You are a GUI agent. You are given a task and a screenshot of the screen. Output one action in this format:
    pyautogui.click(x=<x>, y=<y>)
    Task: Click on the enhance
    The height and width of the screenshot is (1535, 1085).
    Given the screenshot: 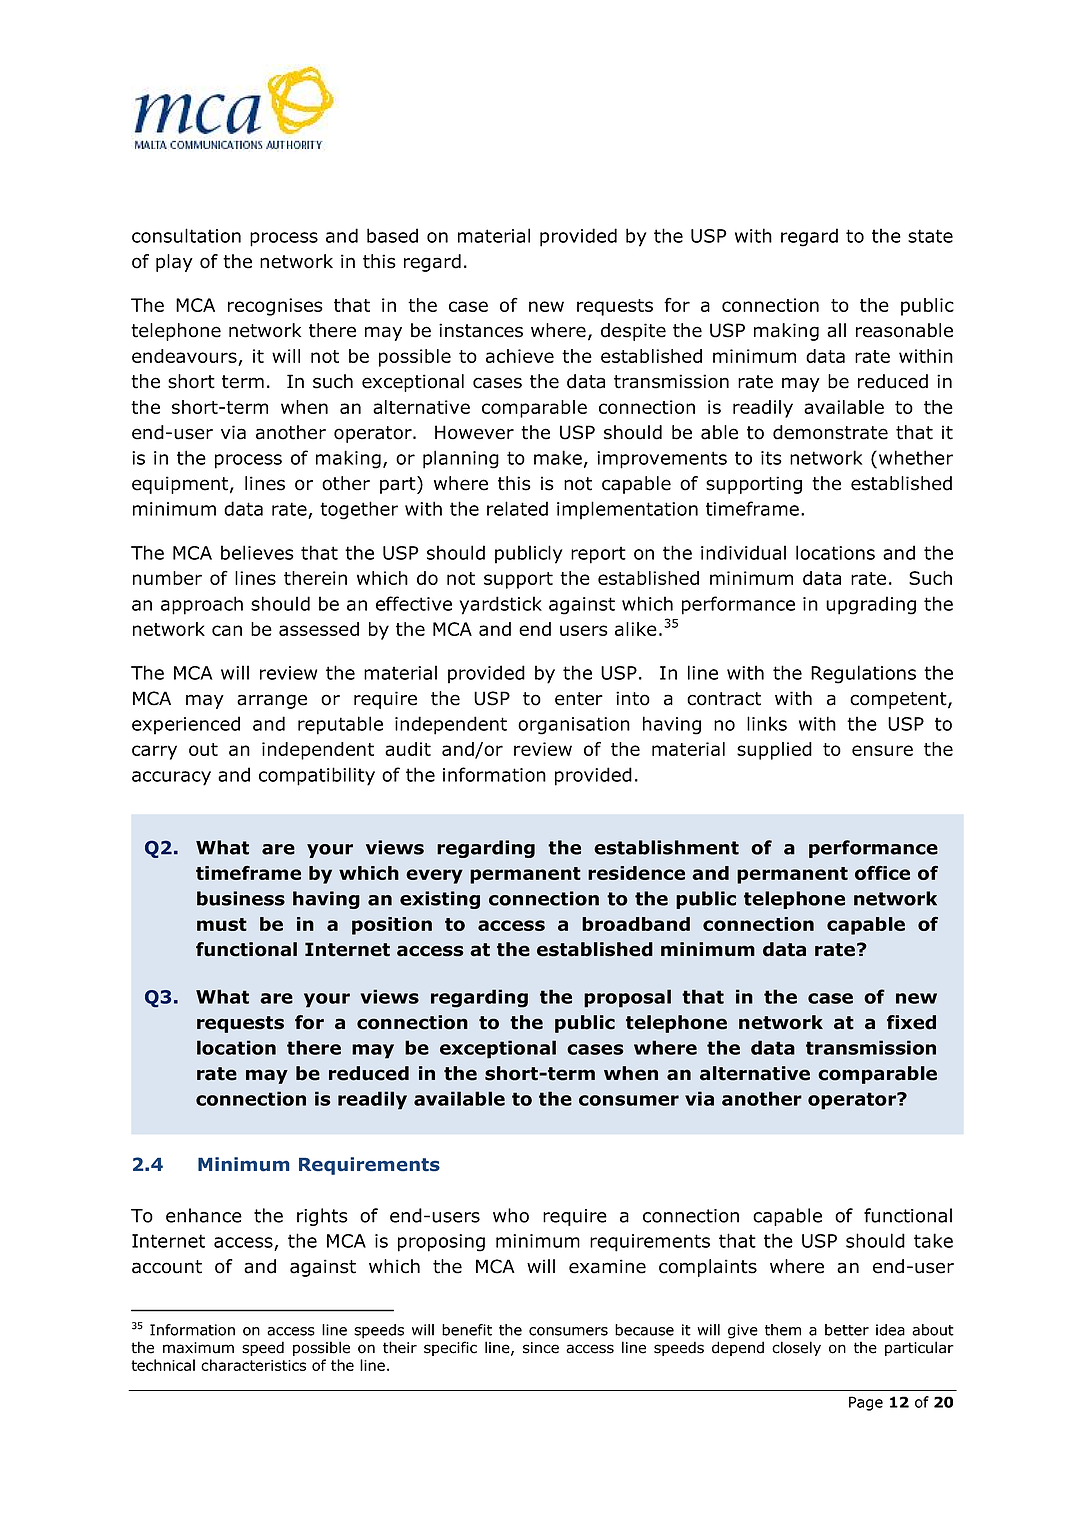 What is the action you would take?
    pyautogui.click(x=204, y=1215)
